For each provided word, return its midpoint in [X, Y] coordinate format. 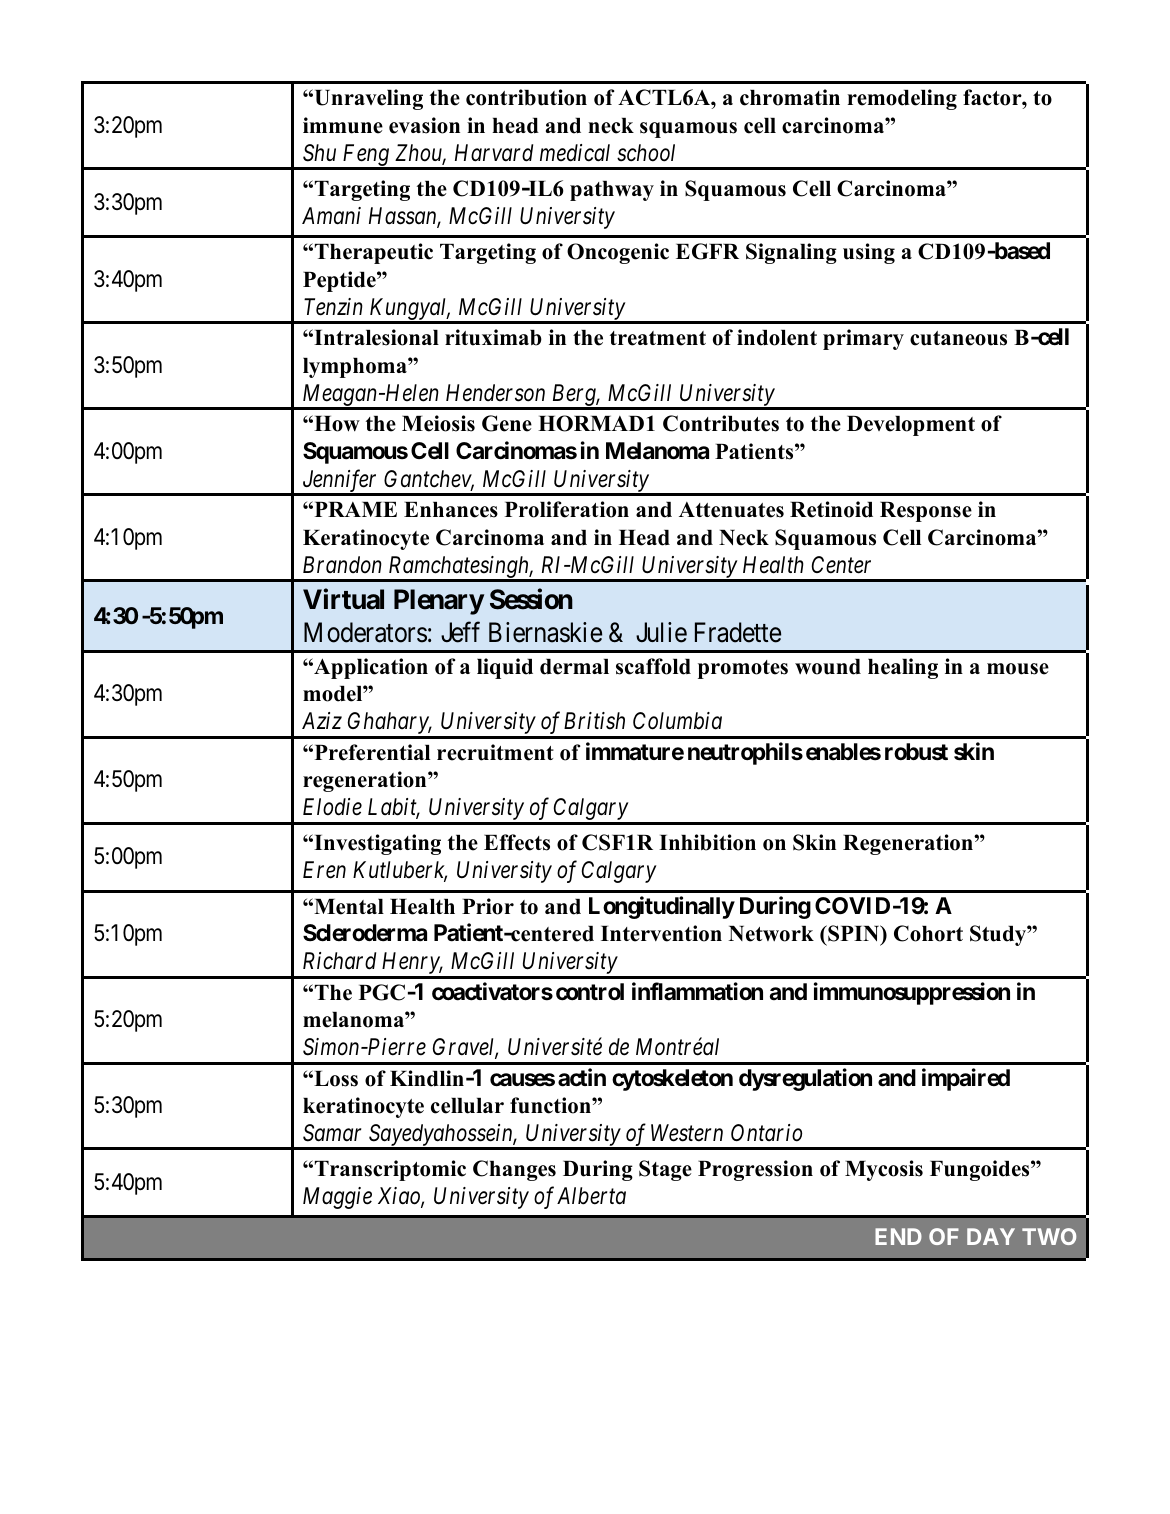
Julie [661, 632]
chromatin [790, 97]
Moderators [365, 632]
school [646, 153]
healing [903, 668]
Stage [665, 1170]
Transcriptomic [390, 1170]
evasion [424, 125]
